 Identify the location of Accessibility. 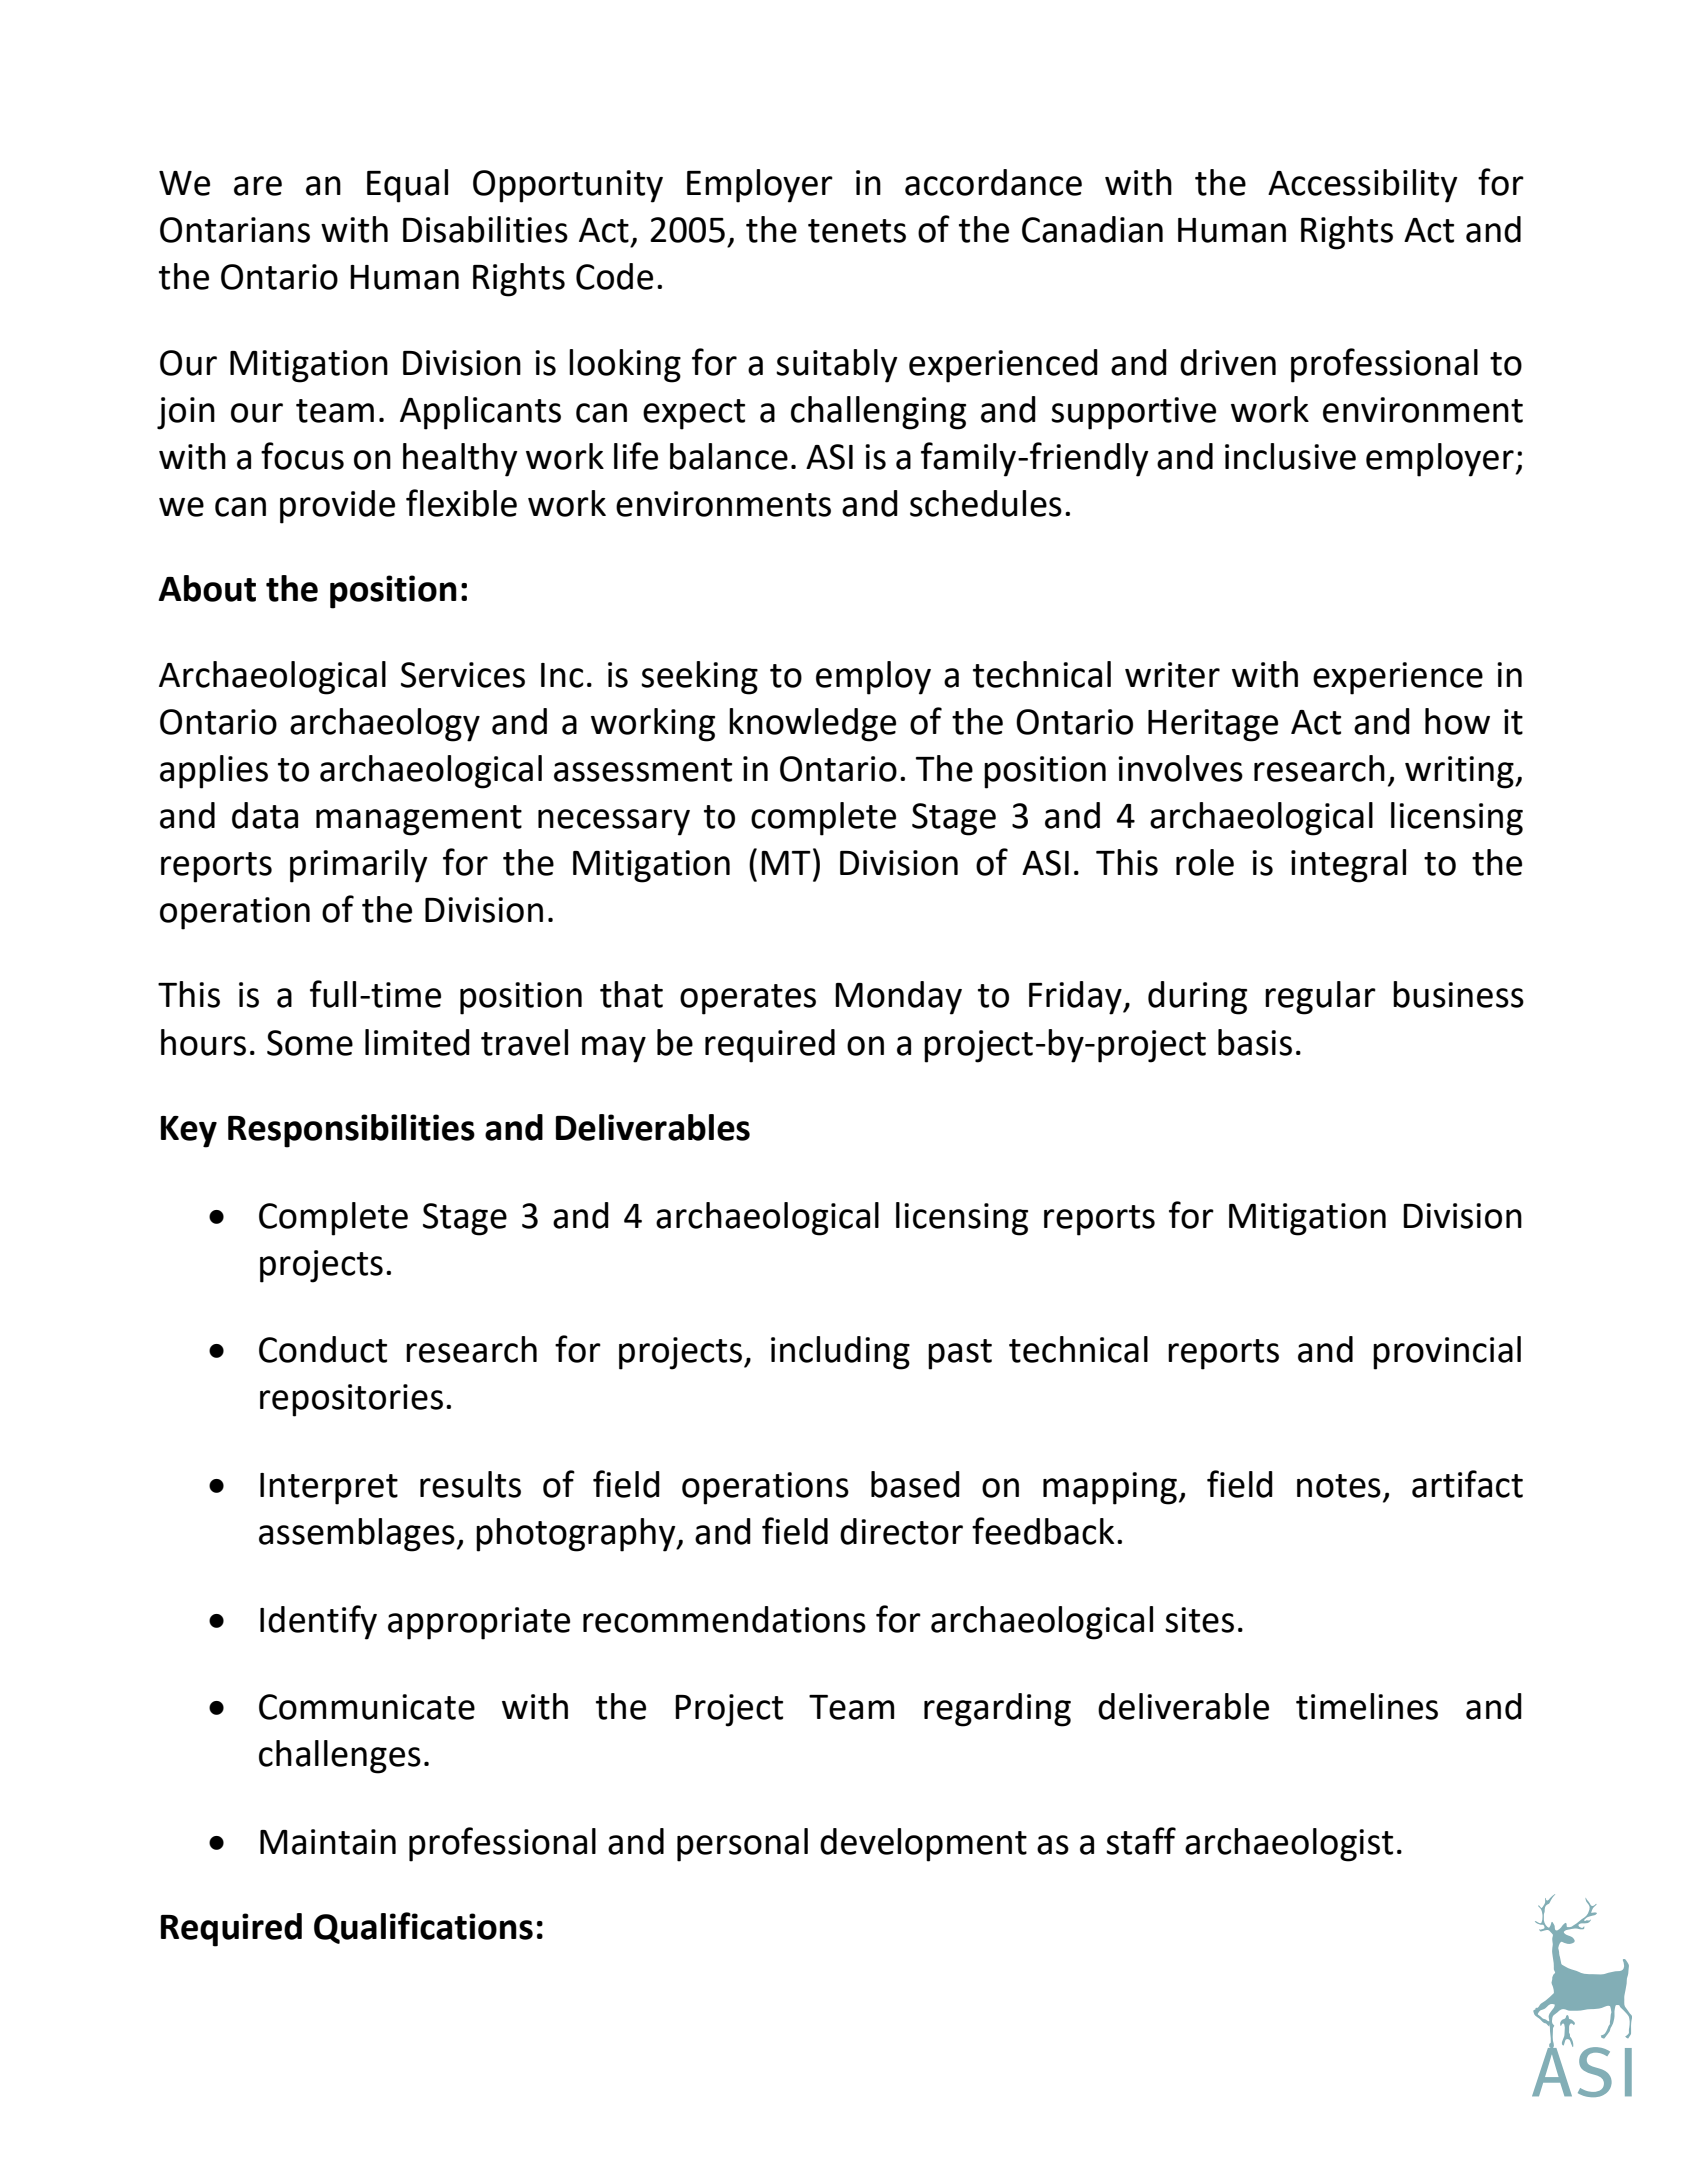
(1363, 186).
